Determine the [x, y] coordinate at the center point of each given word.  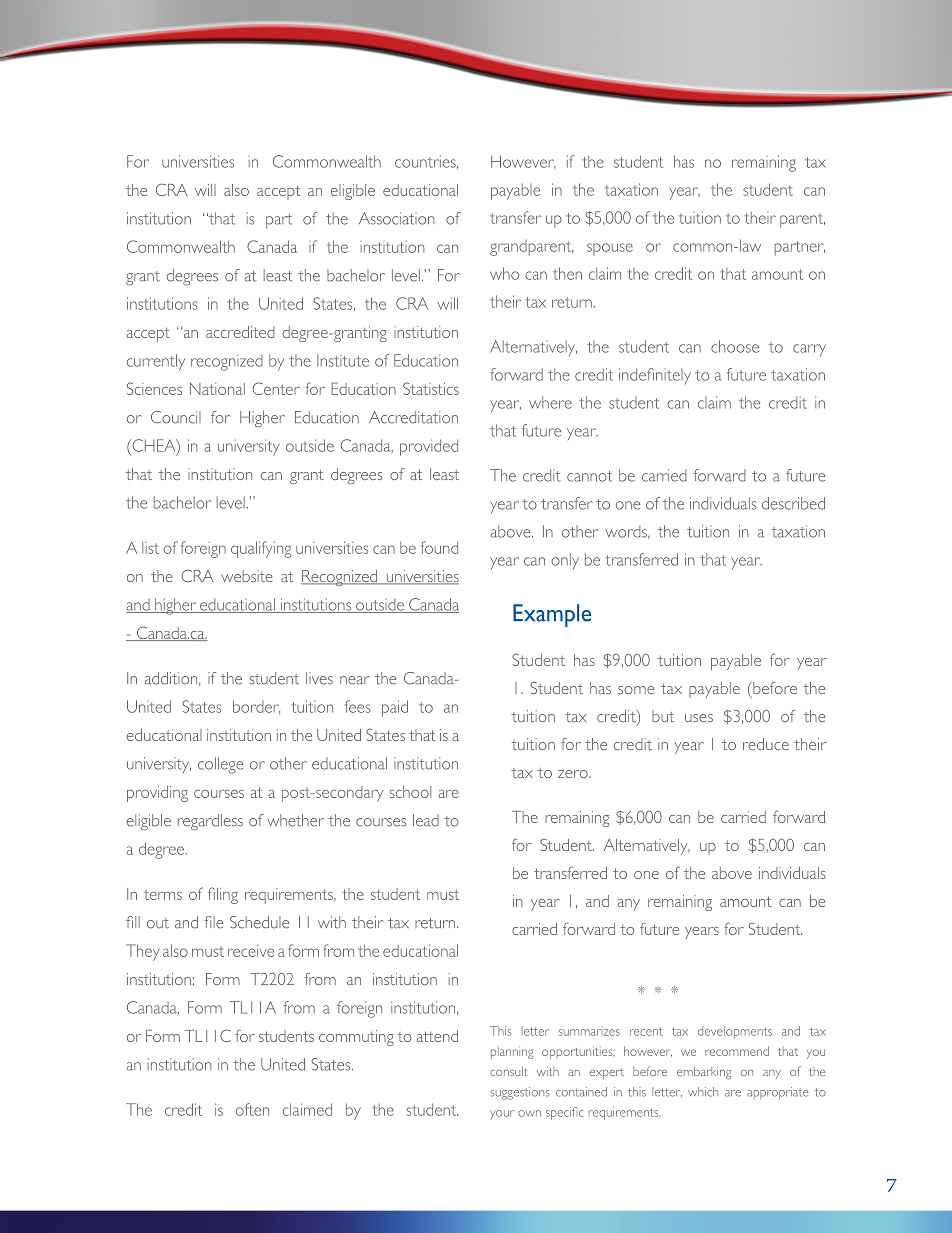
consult [509, 1071]
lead [426, 820]
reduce [766, 744]
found [439, 547]
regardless [210, 822]
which [703, 1092]
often [252, 1109]
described [793, 503]
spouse [610, 249]
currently [156, 362]
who [504, 273]
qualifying [261, 549]
